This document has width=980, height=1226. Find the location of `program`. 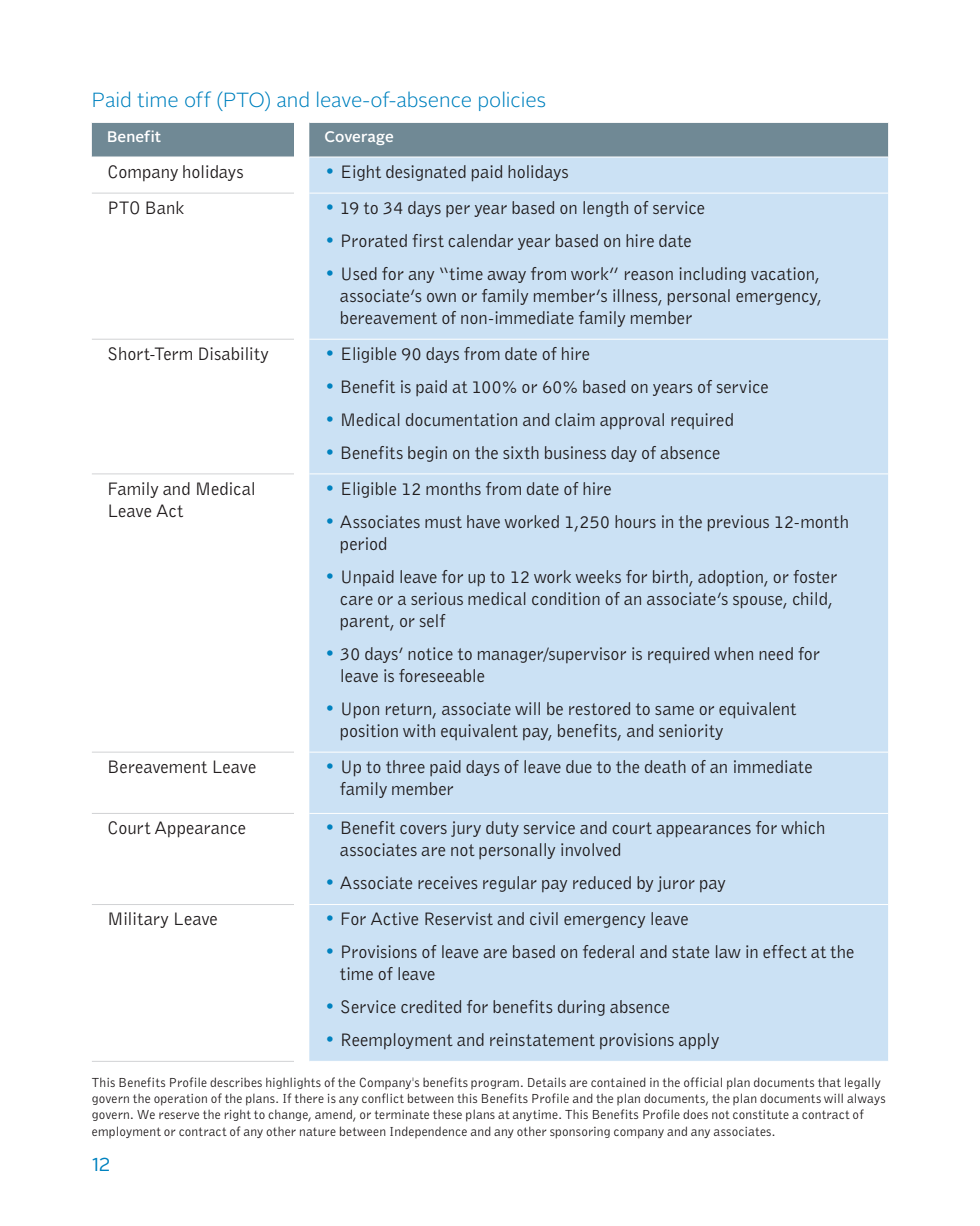

program is located at coordinates (495, 1084).
